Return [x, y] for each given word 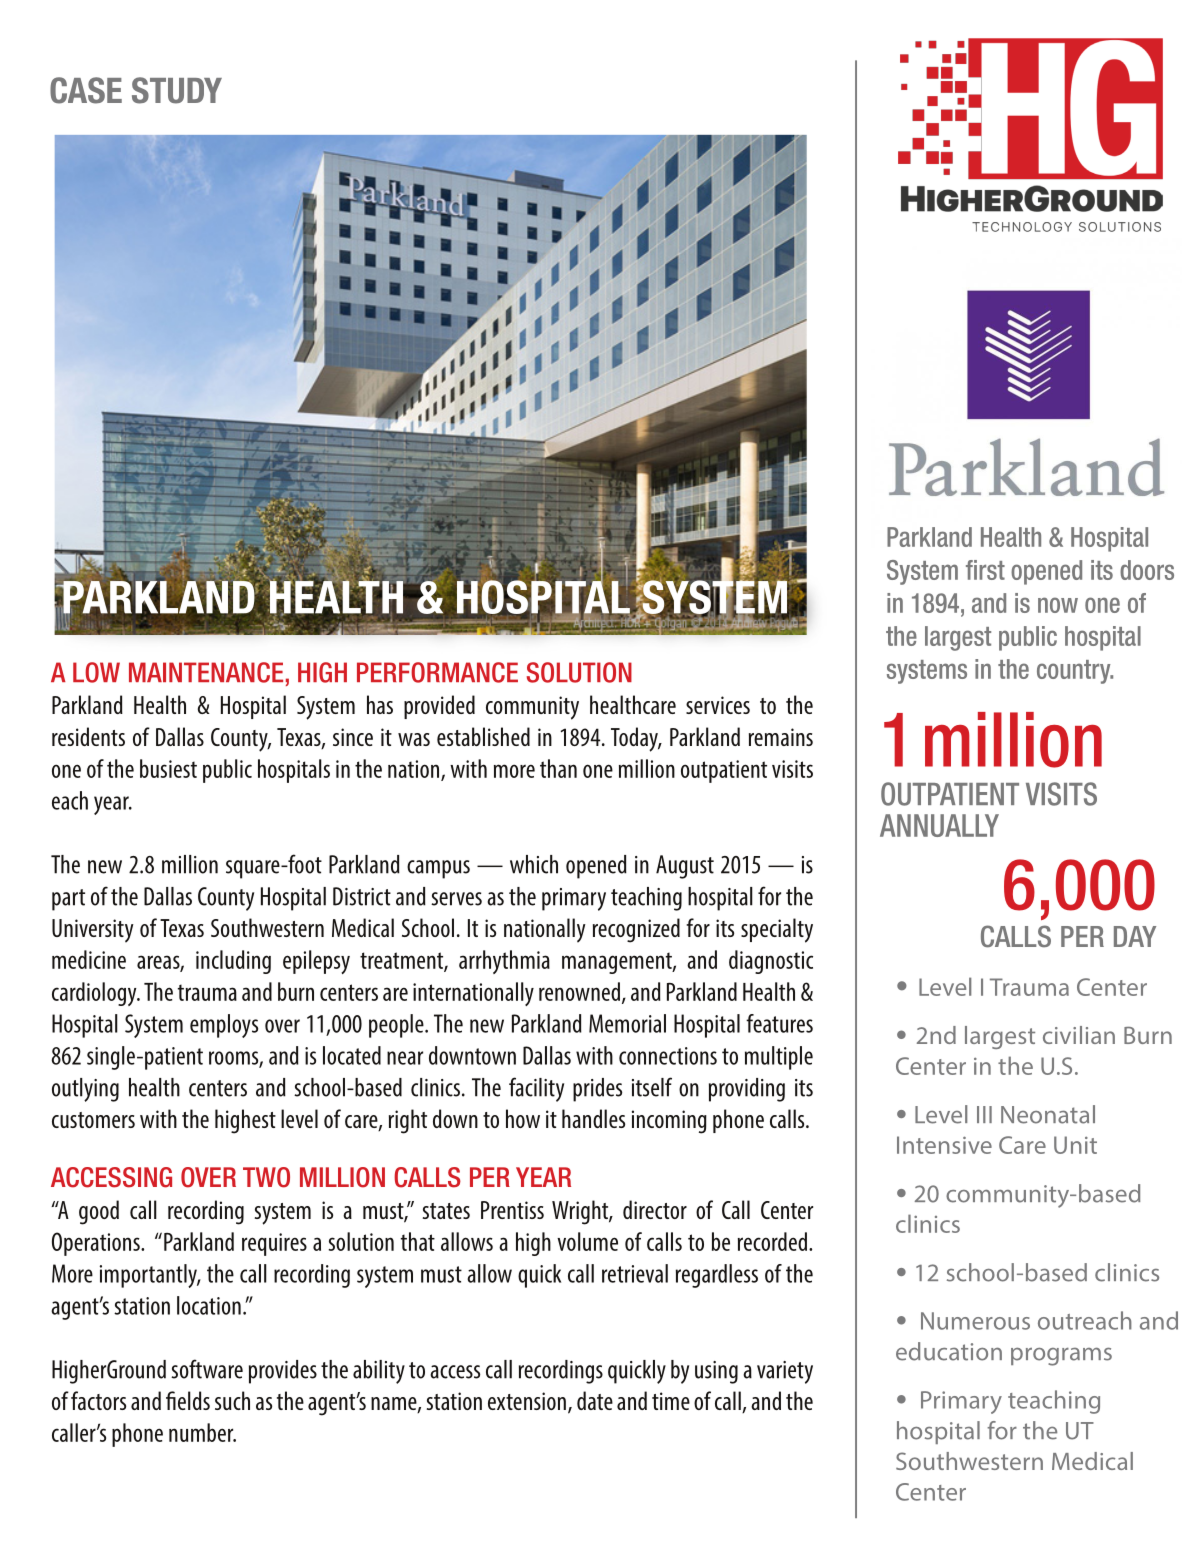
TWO [266, 1177]
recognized [636, 930]
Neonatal [1048, 1114]
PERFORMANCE [437, 672]
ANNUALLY [939, 825]
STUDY [177, 90]
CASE [86, 90]
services [718, 705]
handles [593, 1118]
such [232, 1400]
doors [1147, 570]
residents [88, 736]
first [985, 570]
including [233, 962]
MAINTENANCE [206, 672]
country [1075, 672]
